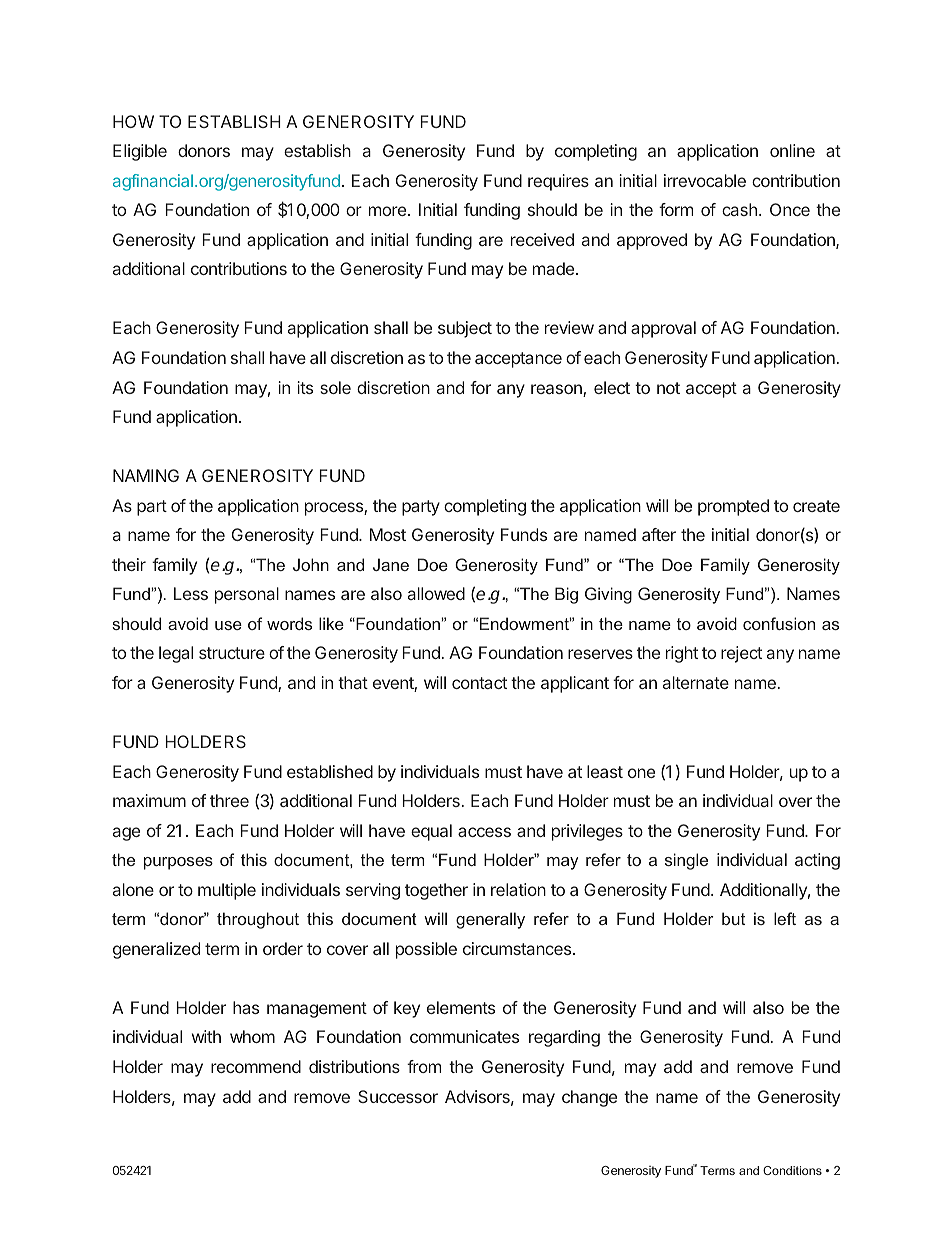 Image resolution: width=952 pixels, height=1233 pixels. What do you see at coordinates (733, 507) in the screenshot?
I see `prompted` at bounding box center [733, 507].
